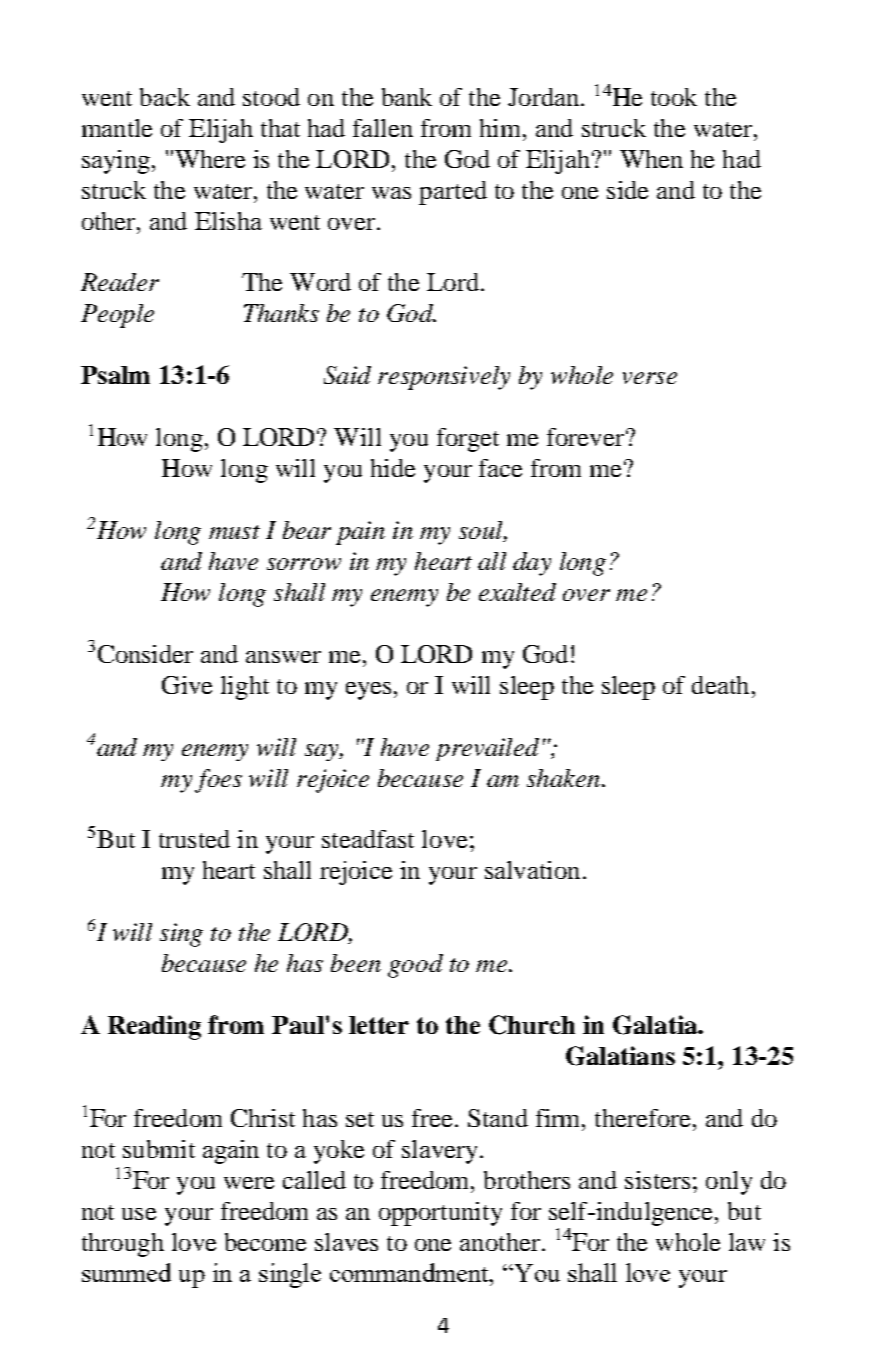  What do you see at coordinates (407, 97) in the screenshot?
I see `bank` at bounding box center [407, 97].
